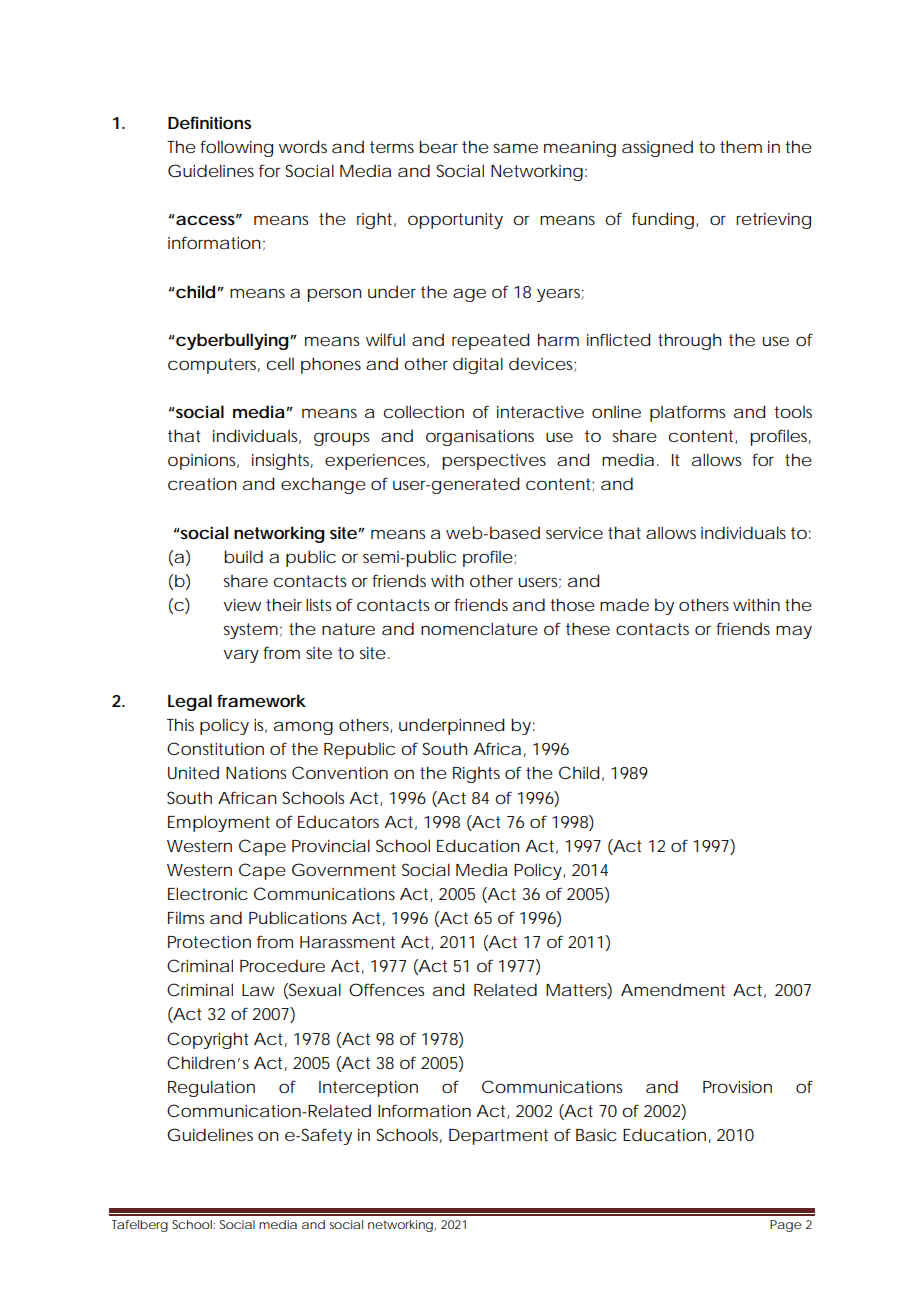 The height and width of the image is (1308, 924). I want to click on insights, so click(282, 461).
